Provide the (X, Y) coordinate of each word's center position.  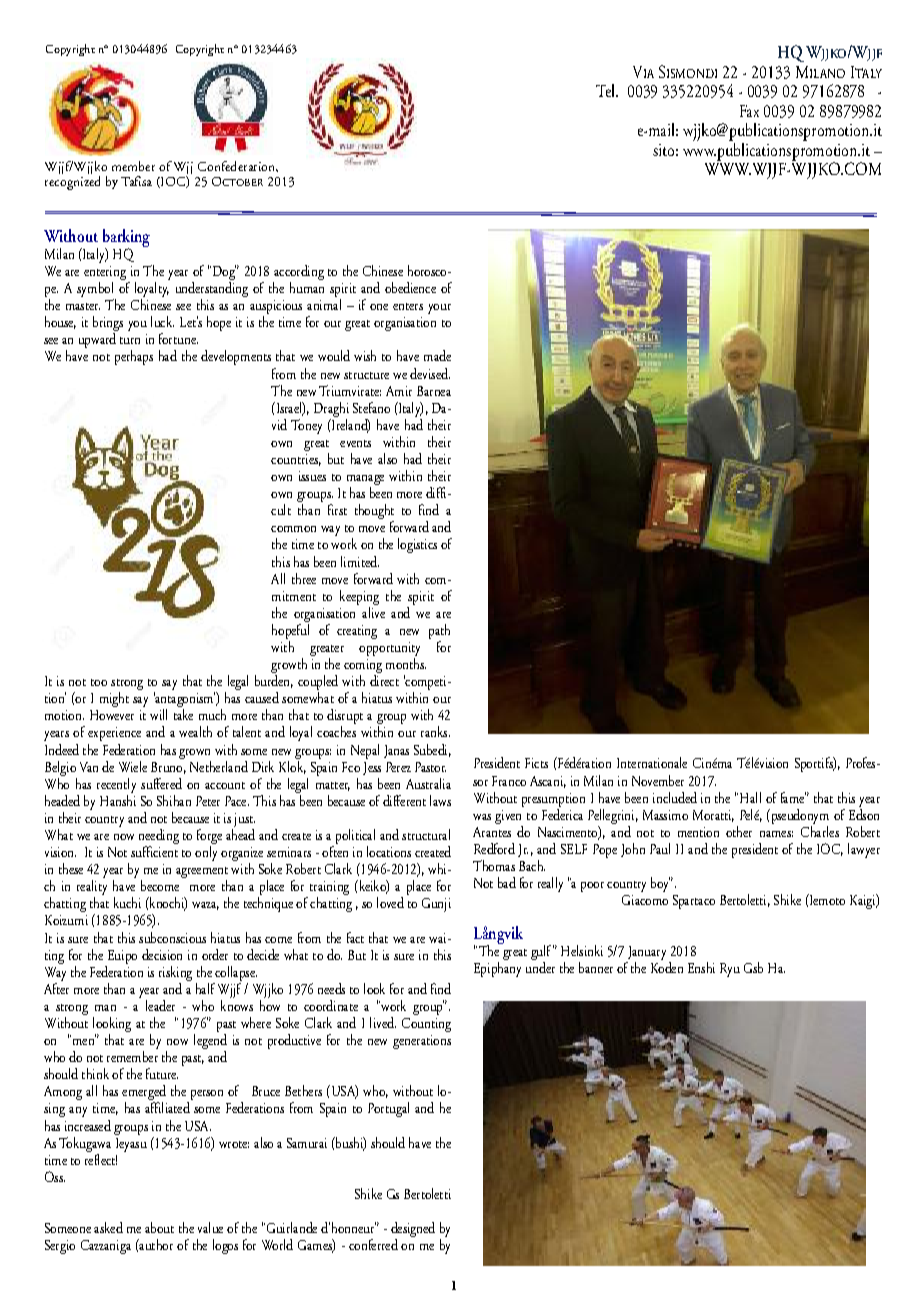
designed (413, 1231)
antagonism (184, 701)
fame (793, 797)
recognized (72, 181)
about (159, 1227)
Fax (749, 111)
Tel (606, 90)
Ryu (730, 970)
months (406, 663)
